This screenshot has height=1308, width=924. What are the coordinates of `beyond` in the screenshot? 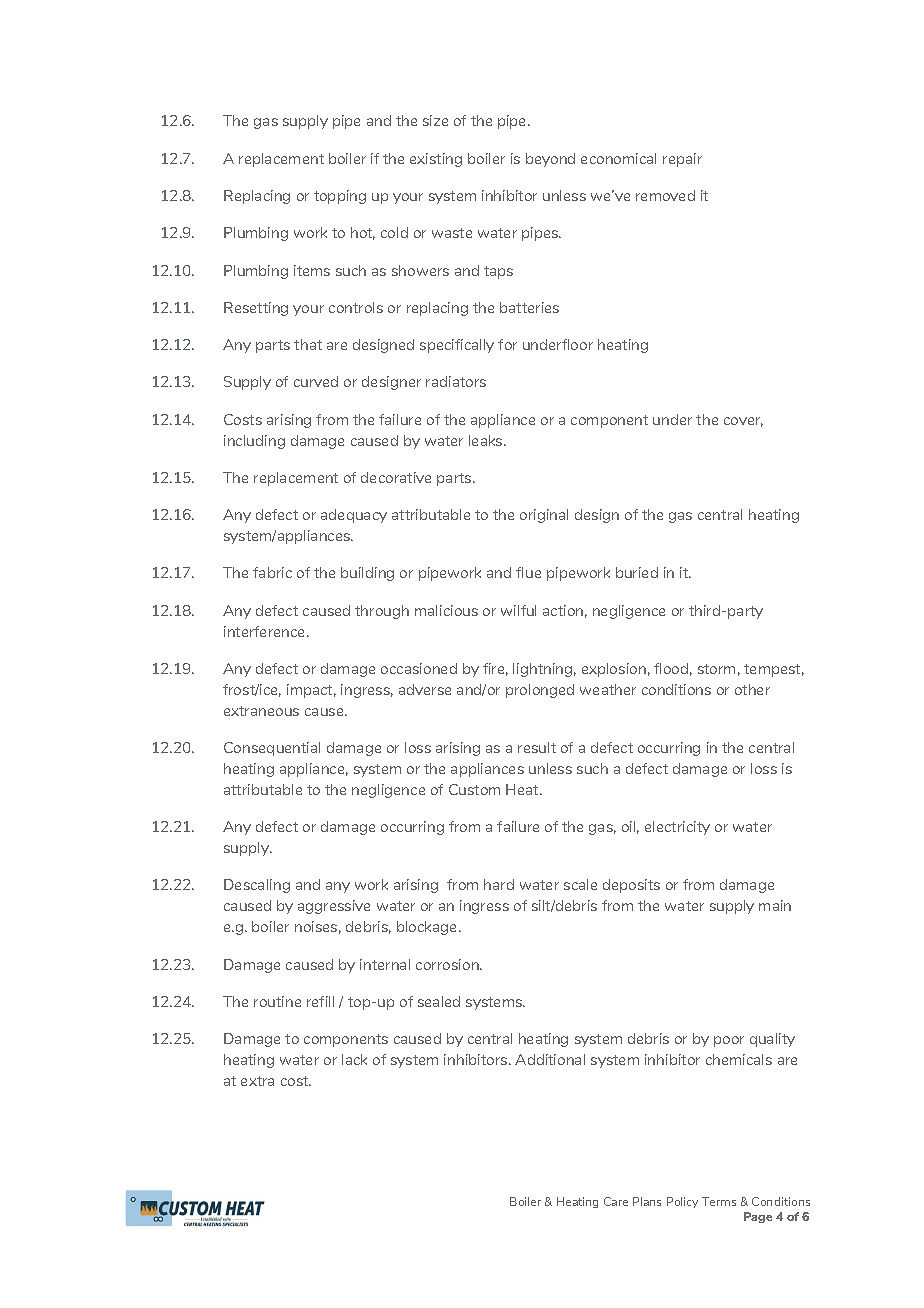 It's located at (550, 160).
